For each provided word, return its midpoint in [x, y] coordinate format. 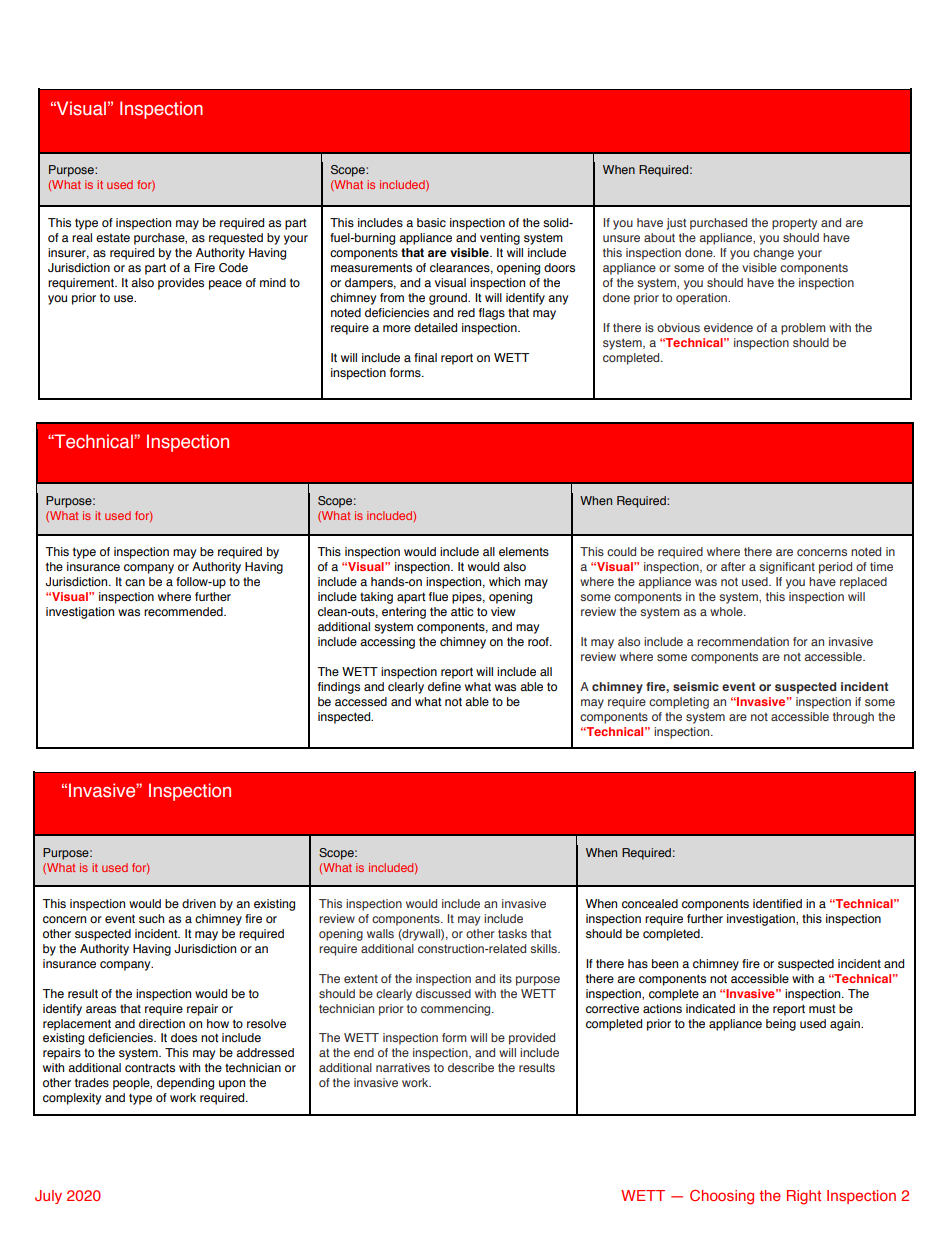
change [773, 254]
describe [471, 1067]
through [853, 718]
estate [113, 238]
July [48, 1197]
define [444, 686]
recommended [184, 611]
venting [500, 239]
